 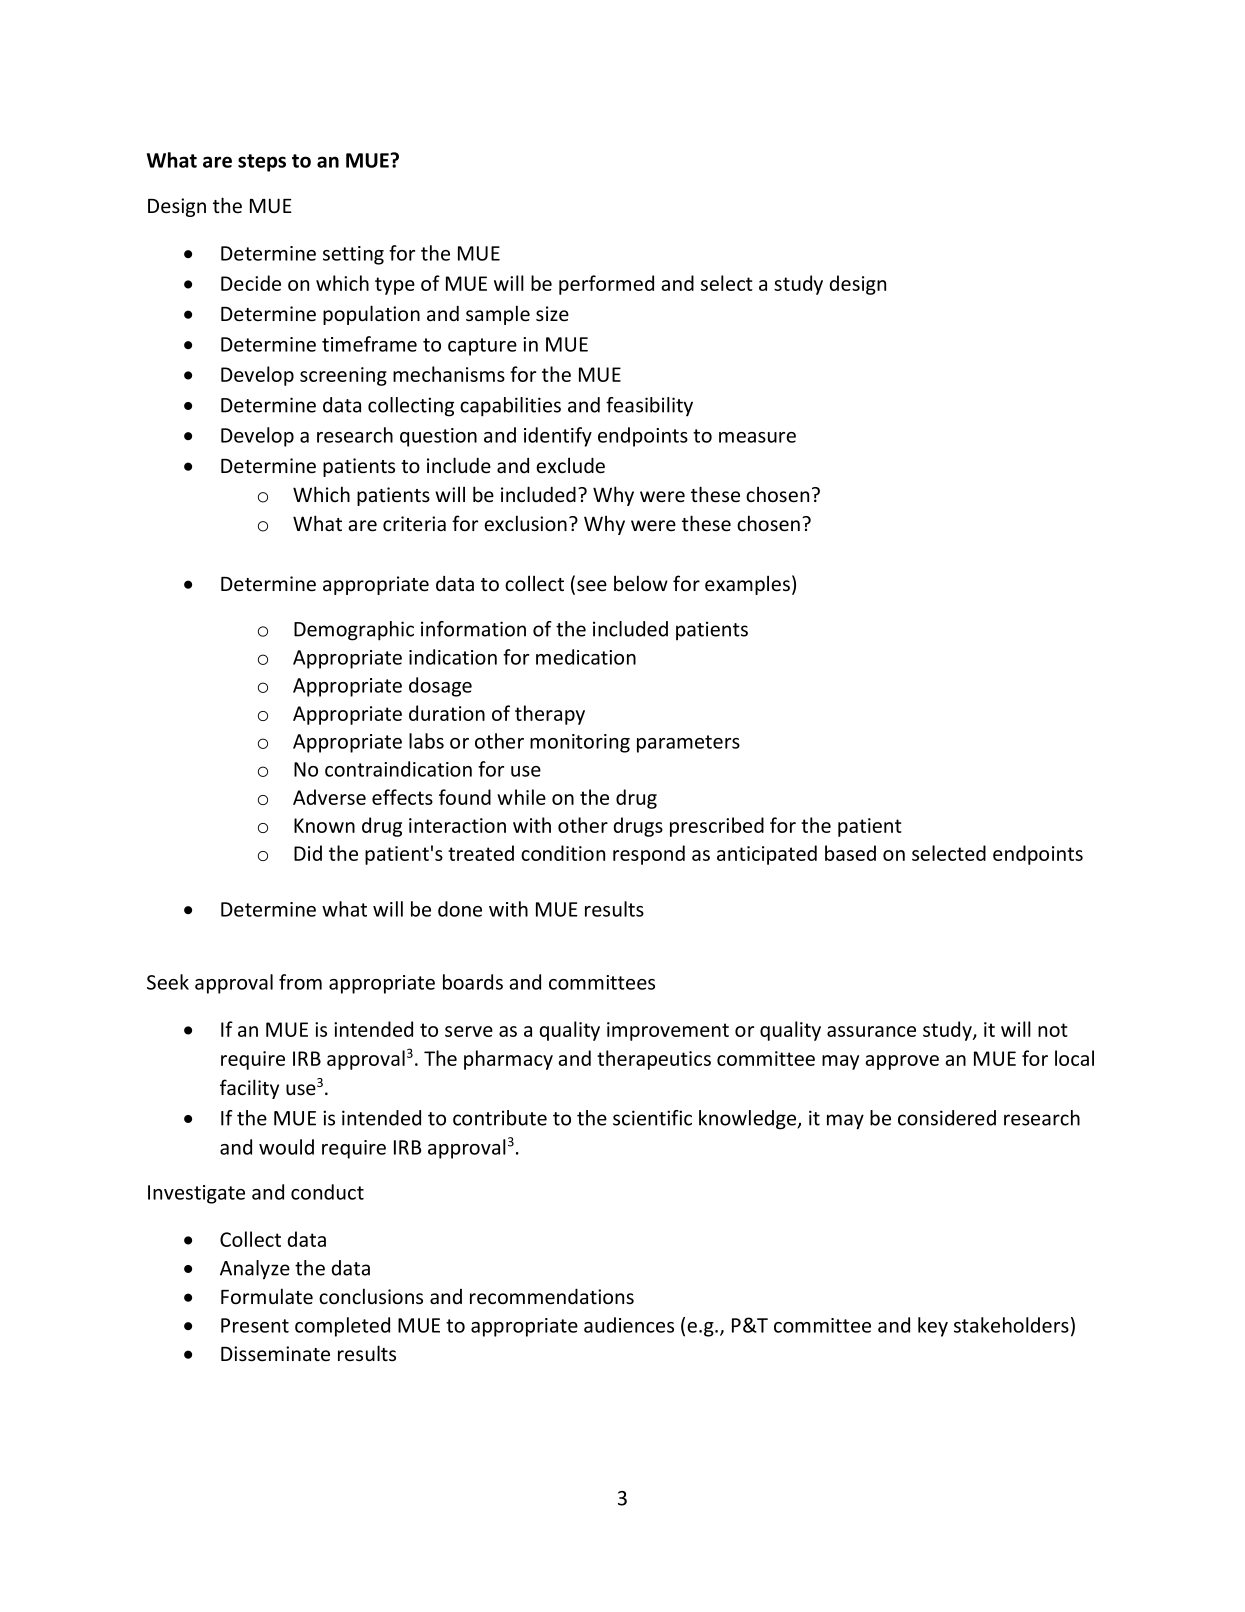 I want to click on based, so click(x=850, y=853).
